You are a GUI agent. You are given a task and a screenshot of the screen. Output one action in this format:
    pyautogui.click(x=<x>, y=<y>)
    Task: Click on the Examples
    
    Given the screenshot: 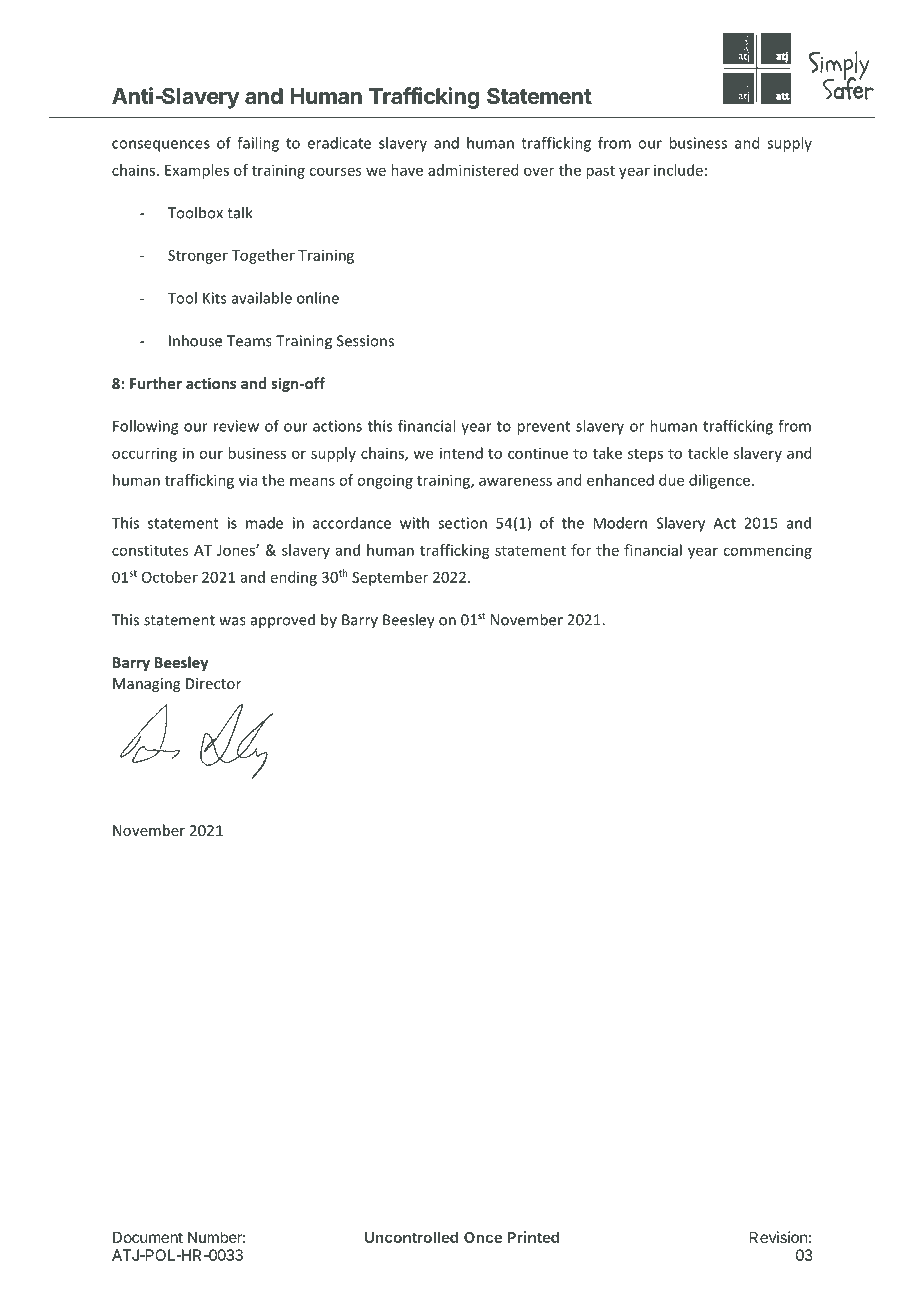 What is the action you would take?
    pyautogui.click(x=197, y=171)
